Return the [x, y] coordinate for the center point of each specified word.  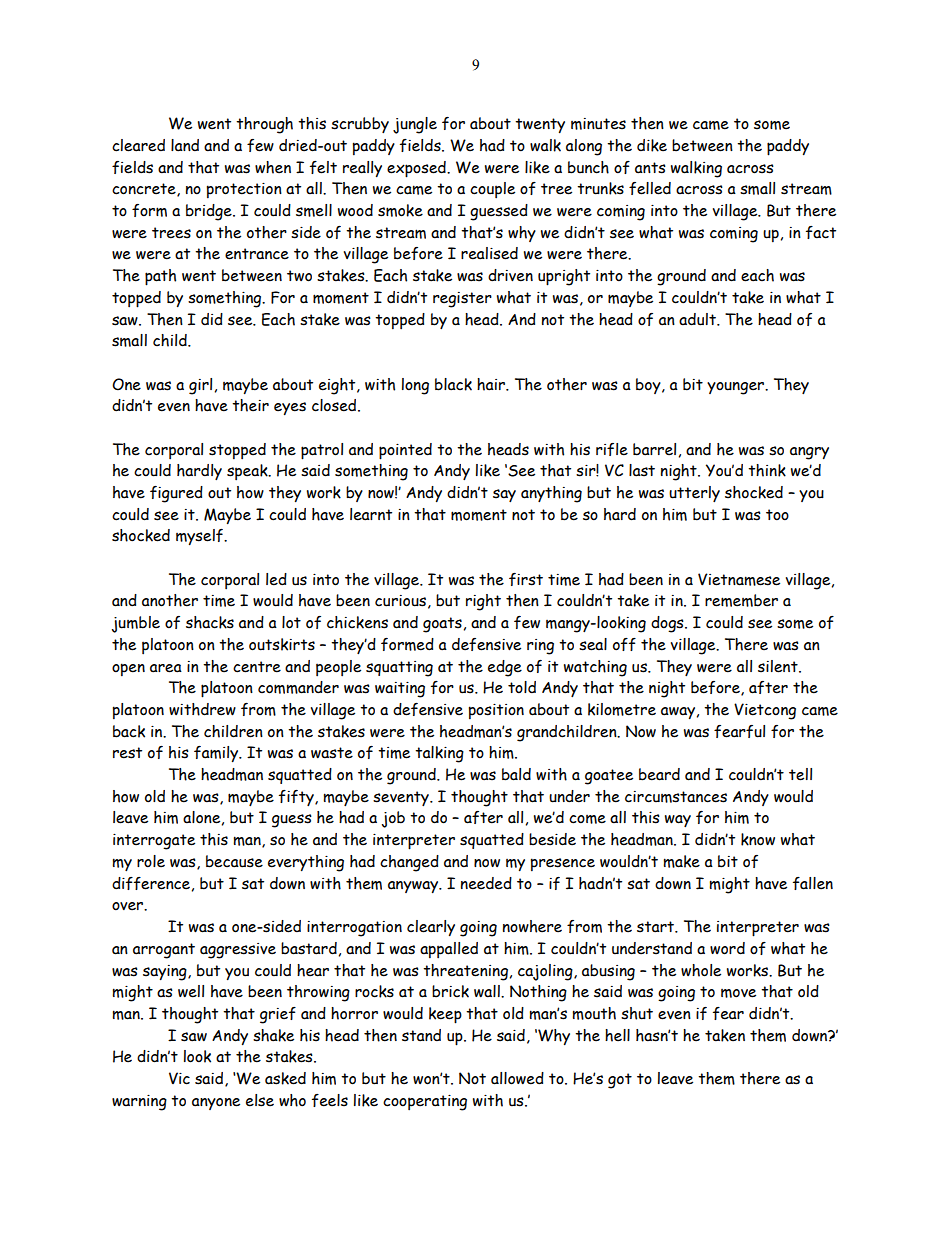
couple [492, 190]
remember [741, 600]
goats [442, 625]
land [185, 145]
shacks [210, 622]
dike [652, 145]
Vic [179, 1078]
